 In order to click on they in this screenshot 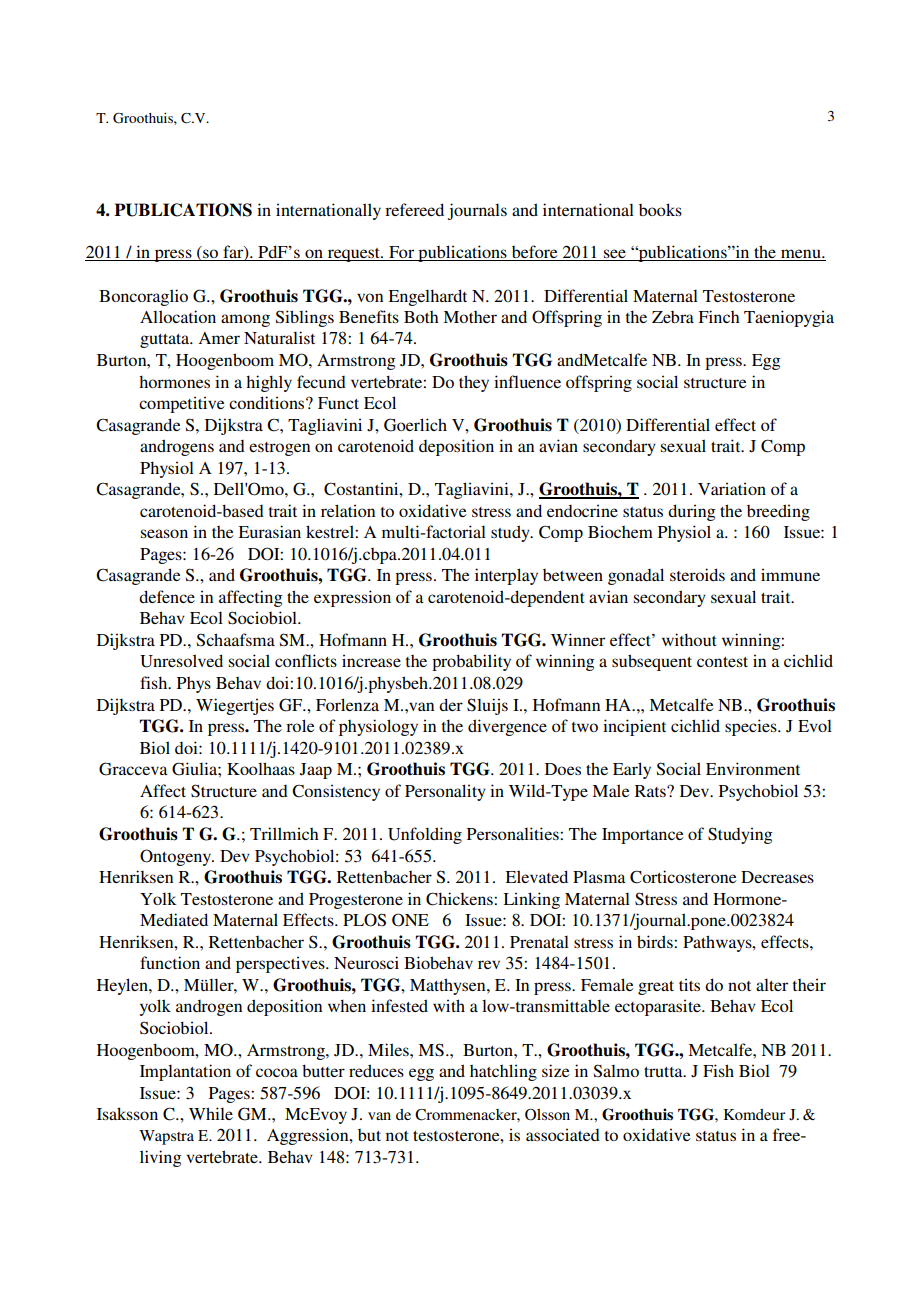, I will do `click(474, 383)`.
